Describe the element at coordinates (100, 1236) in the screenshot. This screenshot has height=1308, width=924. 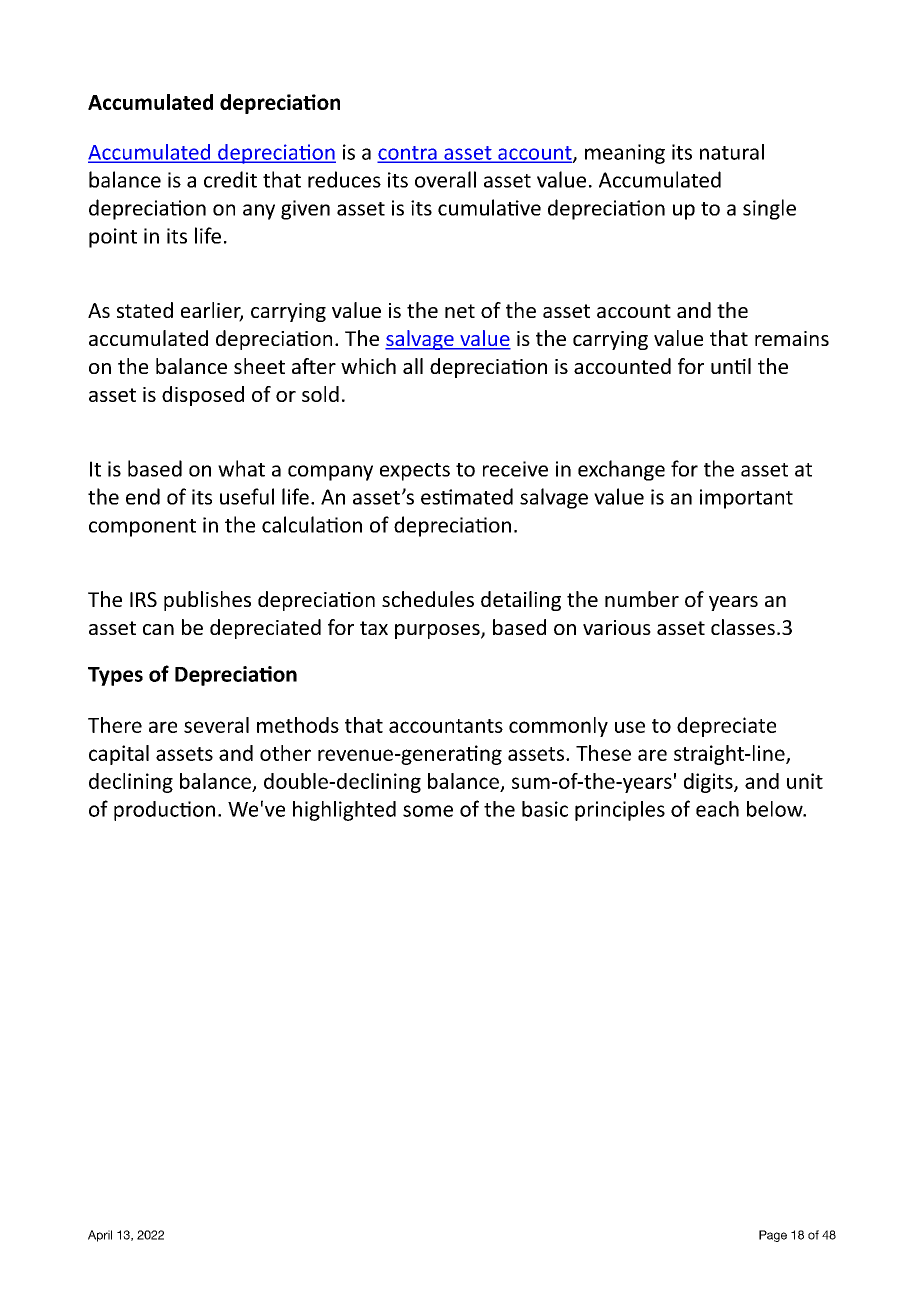
I see `April` at that location.
